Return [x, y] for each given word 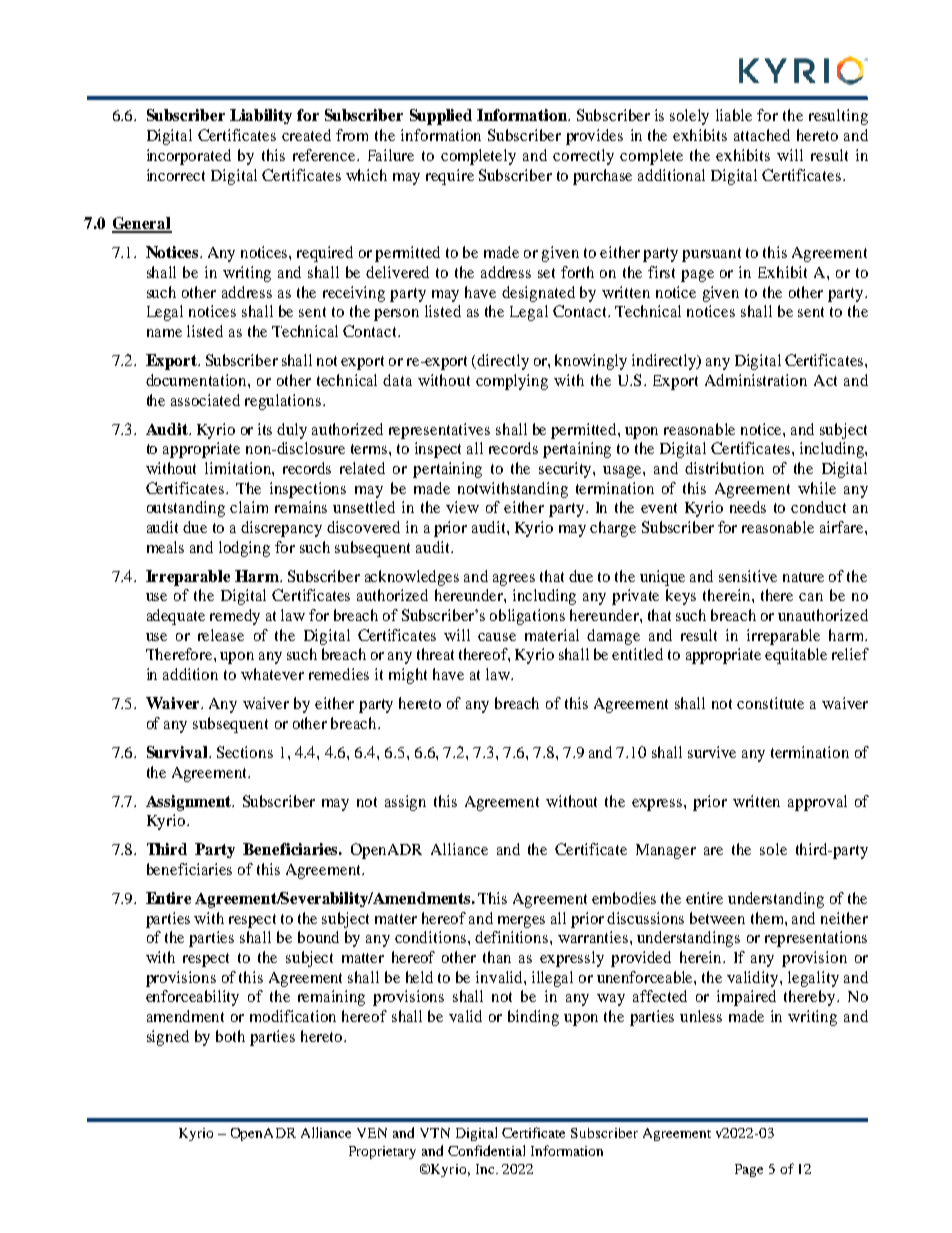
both [230, 1036]
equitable [796, 656]
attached [762, 135]
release [221, 635]
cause [497, 637]
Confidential [486, 1150]
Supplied [441, 117]
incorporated [189, 157]
